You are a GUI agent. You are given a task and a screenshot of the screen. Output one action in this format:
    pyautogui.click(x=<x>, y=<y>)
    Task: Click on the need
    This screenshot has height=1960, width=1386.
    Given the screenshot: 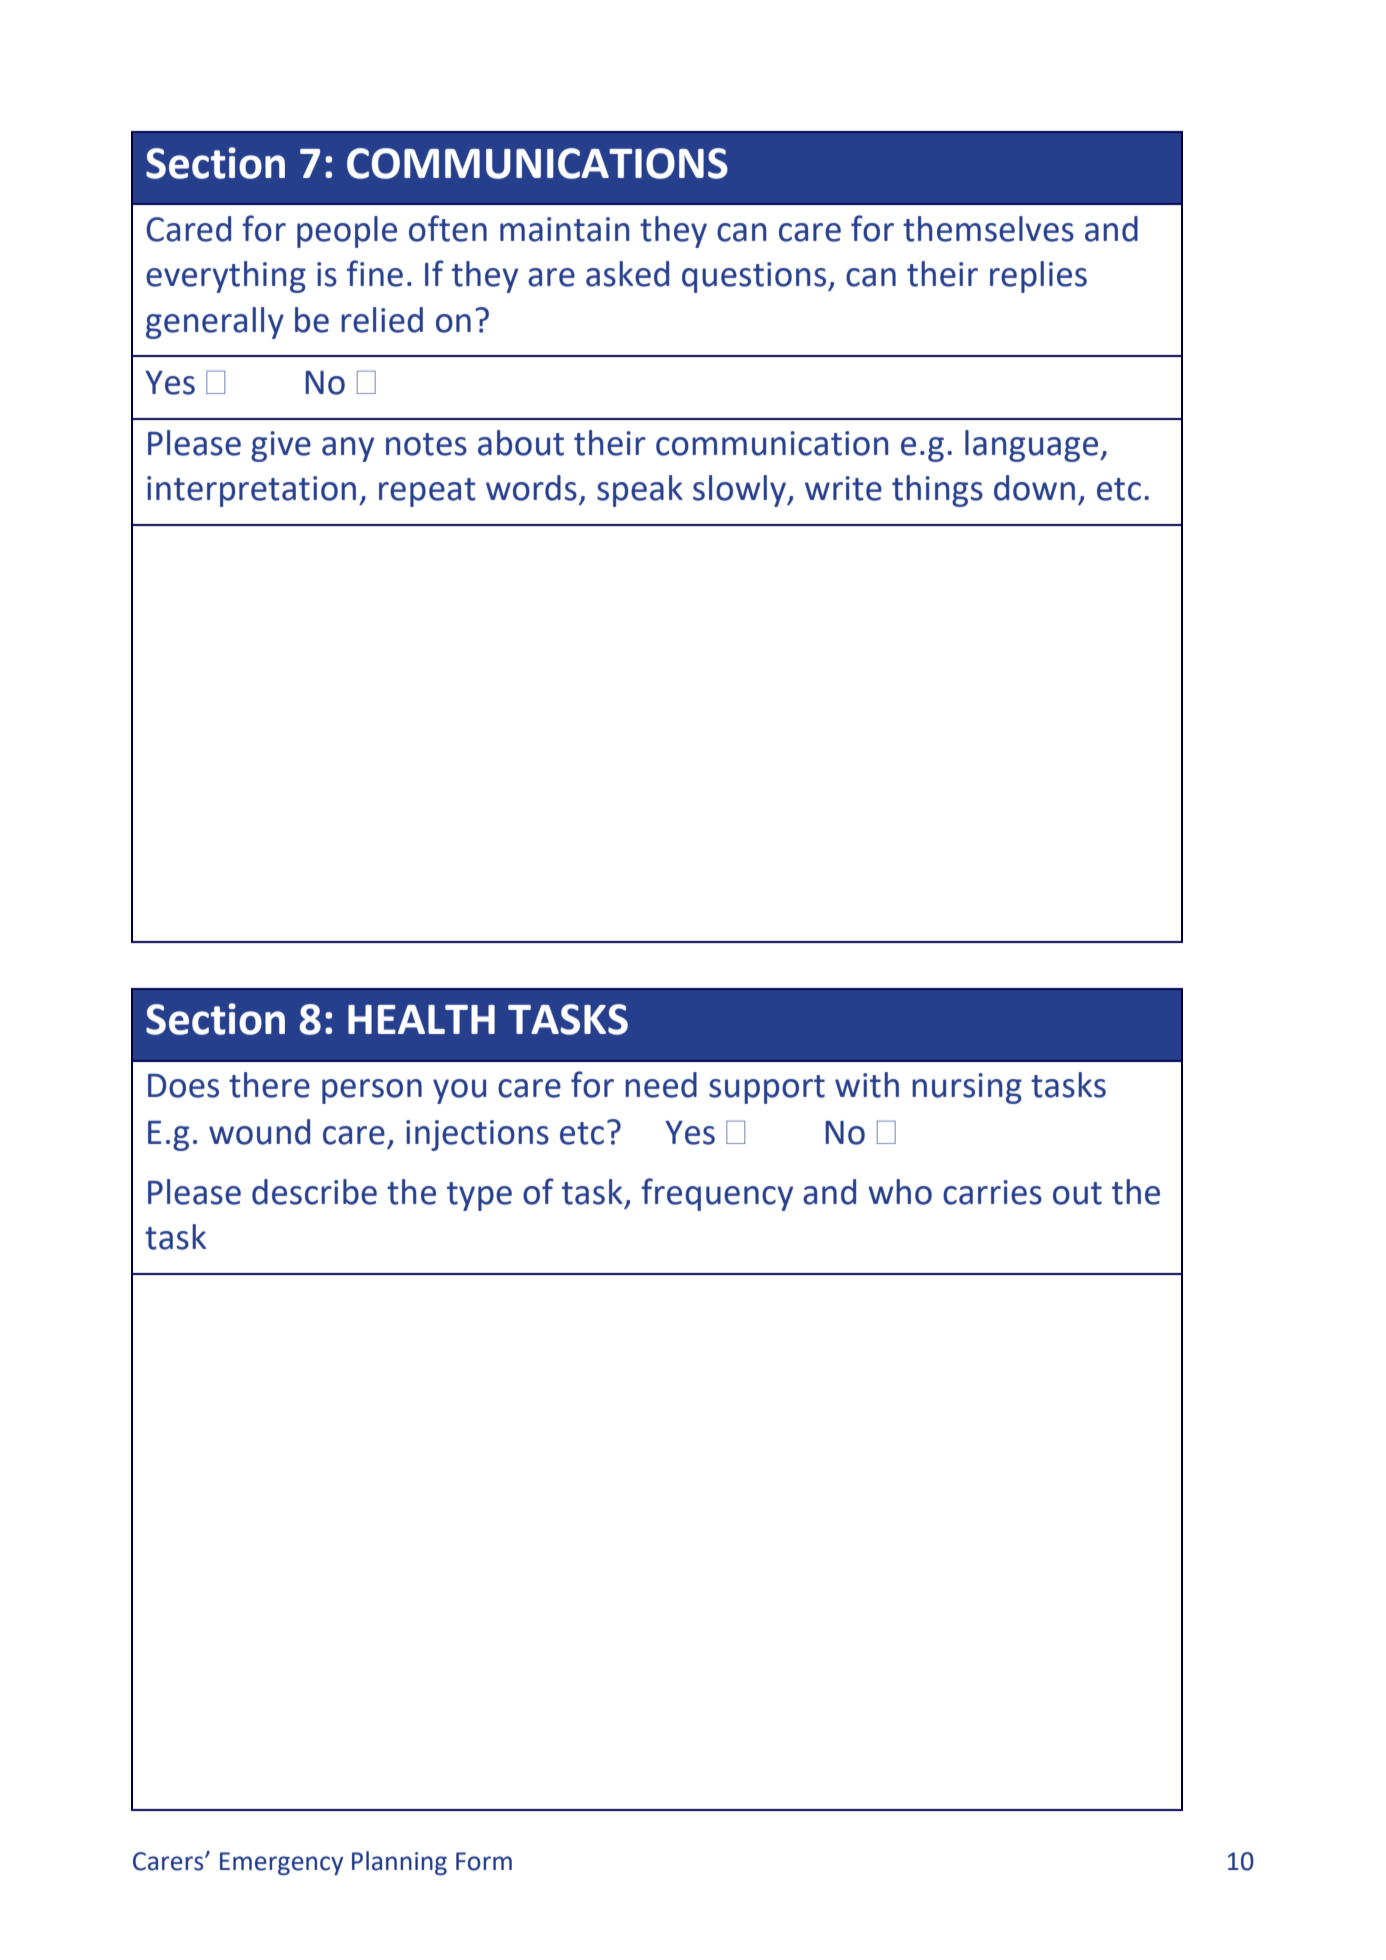 What is the action you would take?
    pyautogui.click(x=661, y=1085)
